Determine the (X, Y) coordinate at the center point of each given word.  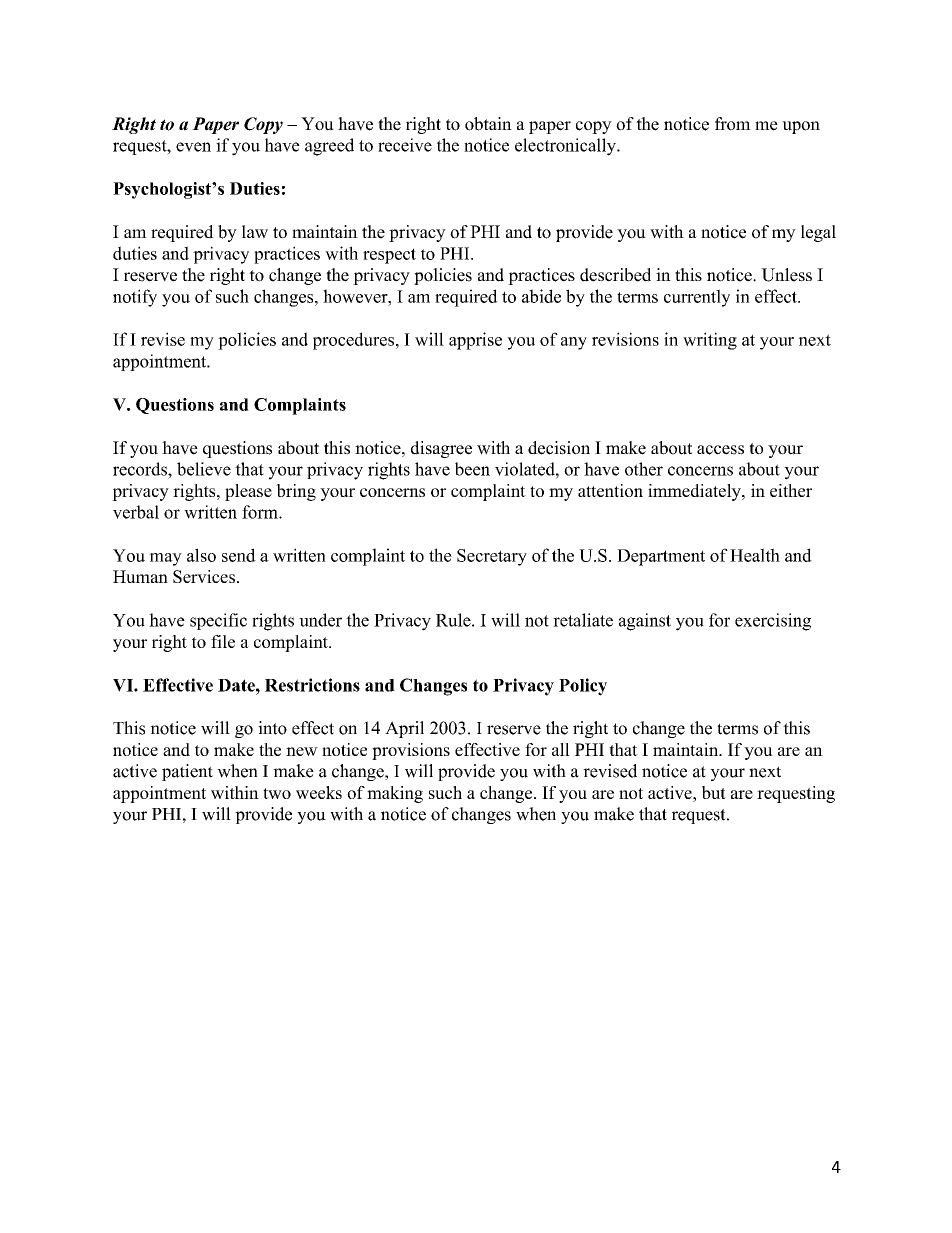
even (193, 147)
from (733, 124)
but (714, 792)
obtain (488, 124)
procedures (355, 341)
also (201, 555)
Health (755, 555)
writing (710, 341)
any (574, 343)
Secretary (492, 557)
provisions (411, 751)
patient (187, 772)
